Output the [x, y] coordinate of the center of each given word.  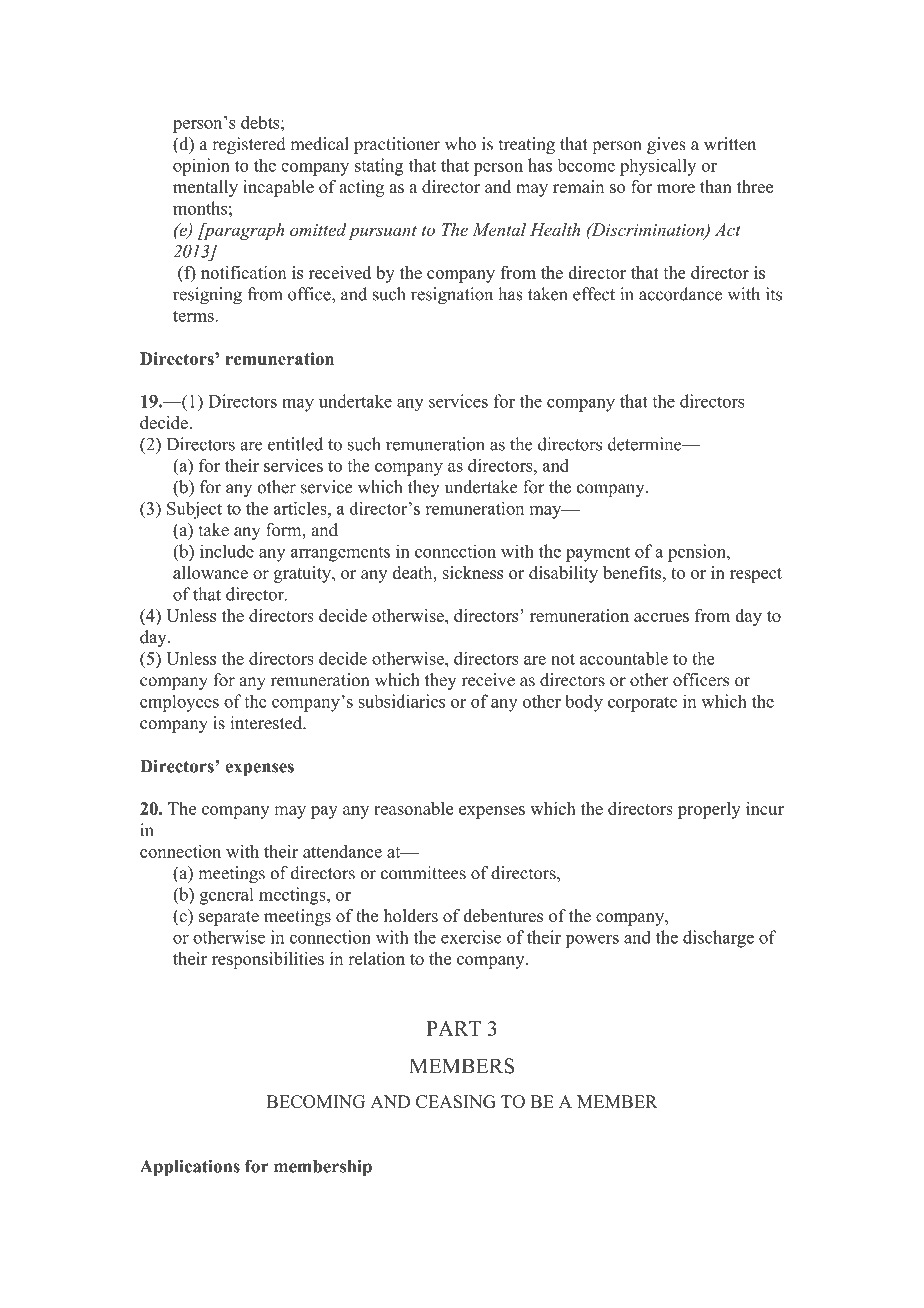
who [460, 144]
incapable [278, 188]
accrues [661, 617]
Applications [190, 1168]
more [676, 188]
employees [179, 703]
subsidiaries [401, 701]
